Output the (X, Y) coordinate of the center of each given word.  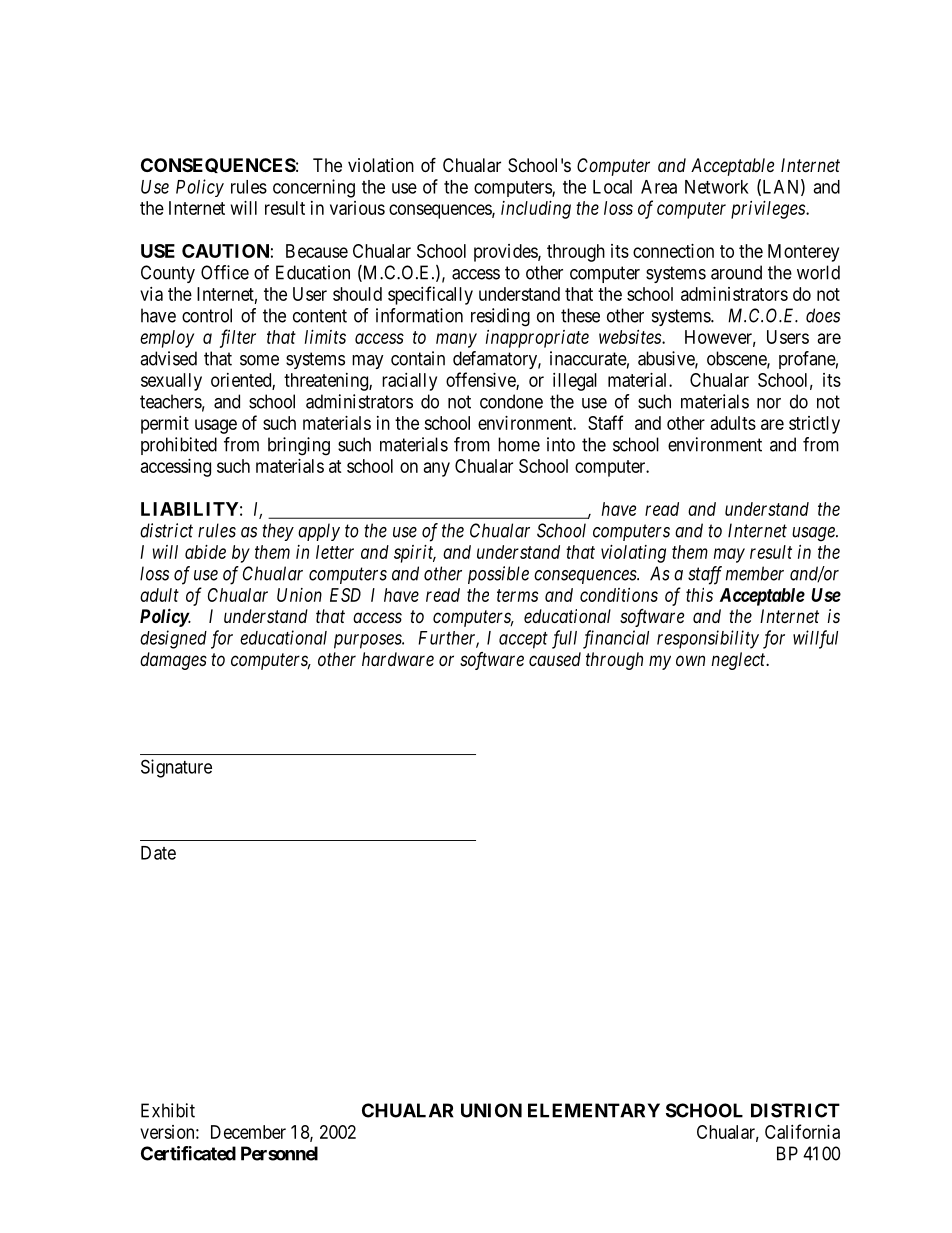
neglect (739, 661)
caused (555, 659)
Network (717, 187)
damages (173, 661)
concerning (314, 188)
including (536, 210)
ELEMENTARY (594, 1110)
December (248, 1132)
